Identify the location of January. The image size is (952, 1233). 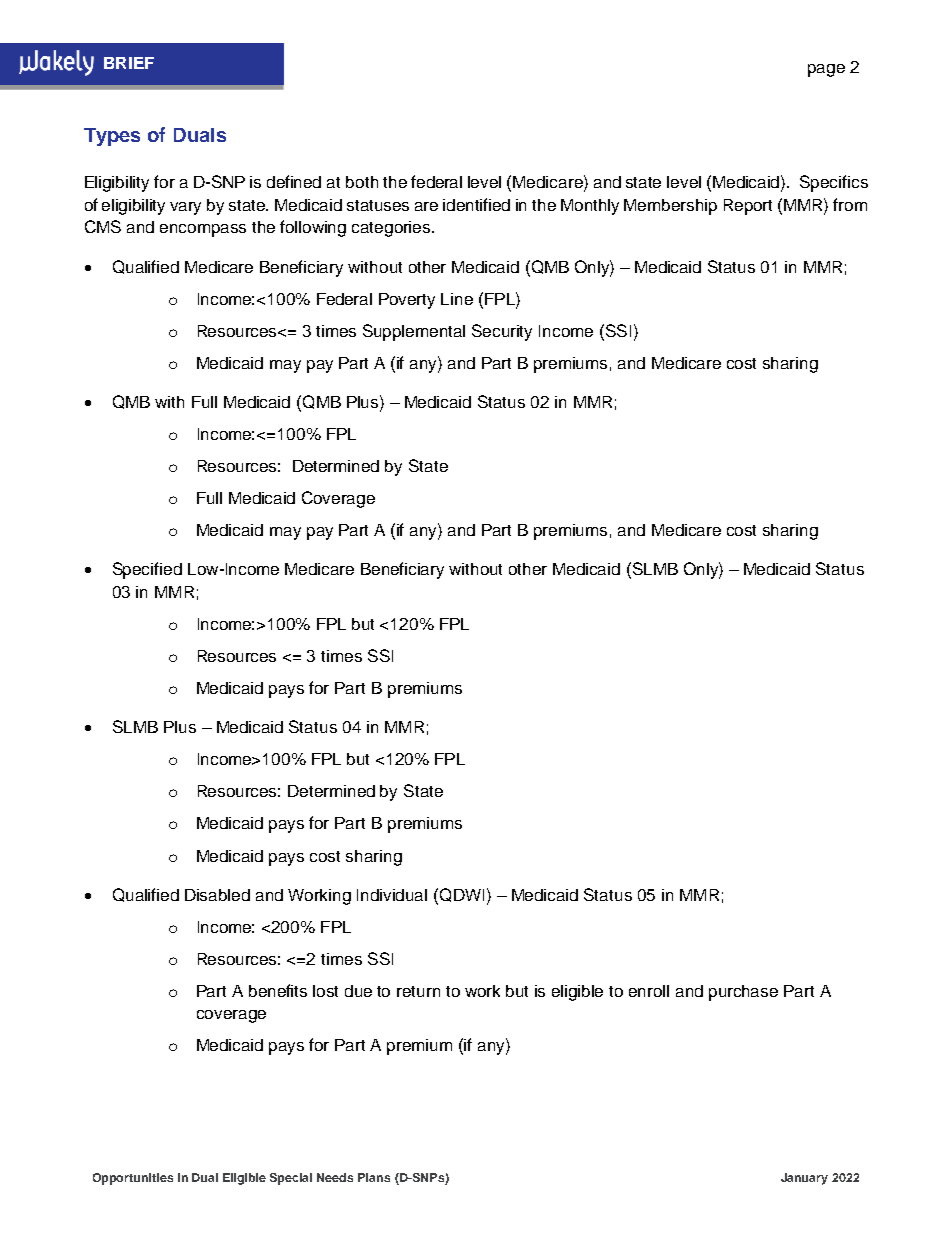
(804, 1179).
